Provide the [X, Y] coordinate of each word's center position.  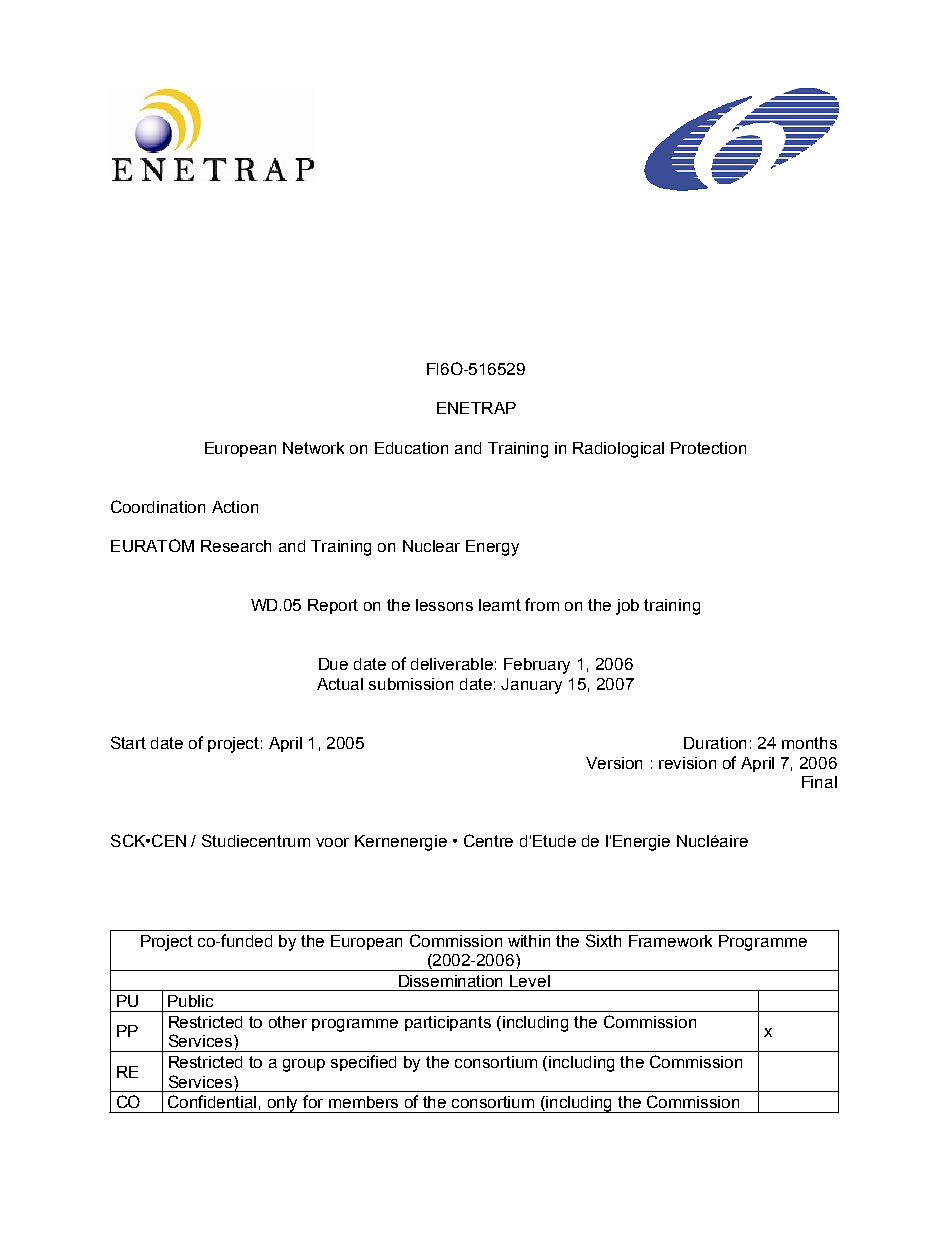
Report [333, 606]
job [627, 607]
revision [687, 763]
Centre [488, 840]
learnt [500, 605]
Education [411, 448]
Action [235, 507]
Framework [670, 941]
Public [190, 1001]
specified [363, 1063]
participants [448, 1023]
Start [128, 742]
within [529, 941]
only [283, 1104]
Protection [708, 448]
